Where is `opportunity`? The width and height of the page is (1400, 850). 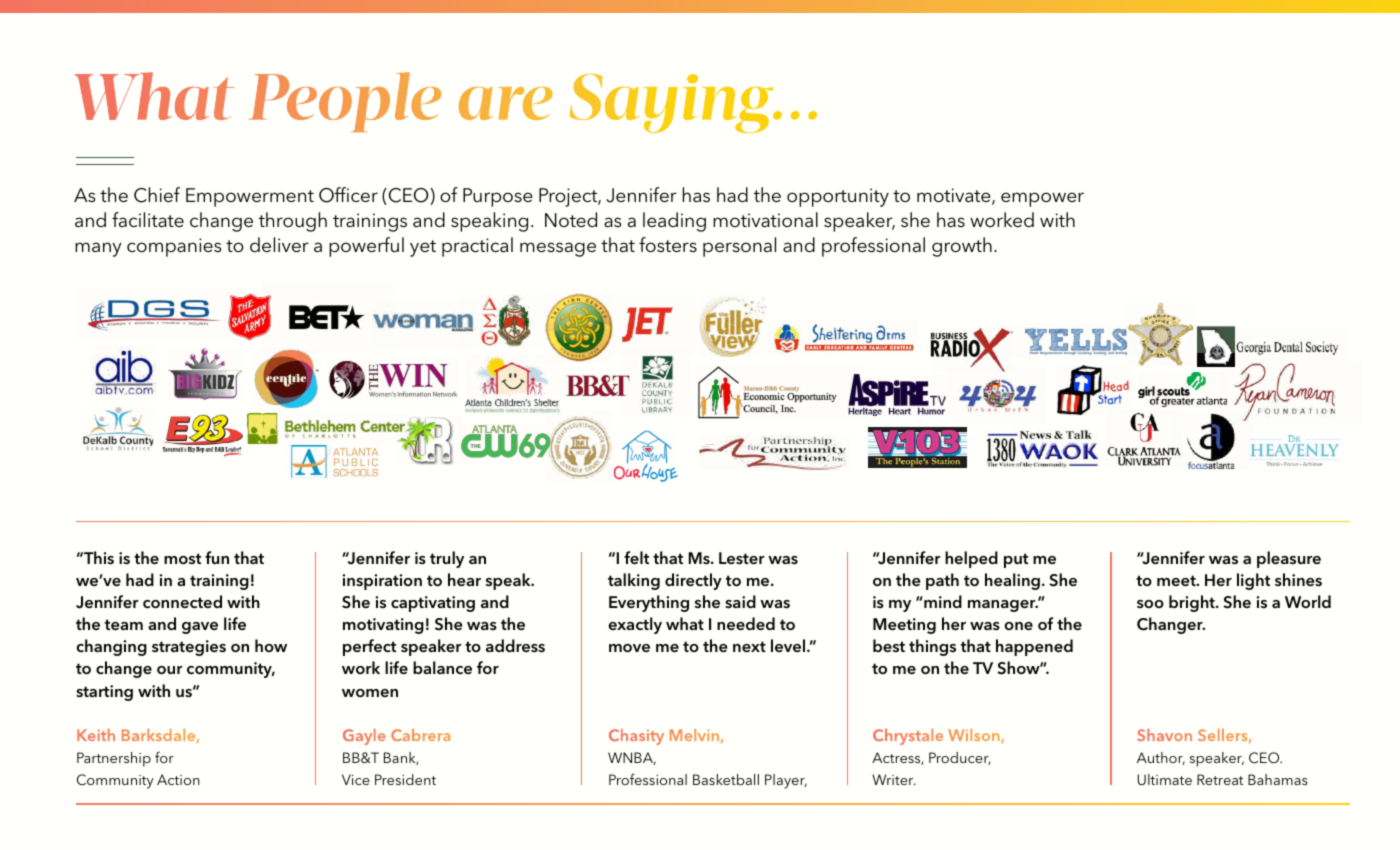
opportunity is located at coordinates (838, 197).
